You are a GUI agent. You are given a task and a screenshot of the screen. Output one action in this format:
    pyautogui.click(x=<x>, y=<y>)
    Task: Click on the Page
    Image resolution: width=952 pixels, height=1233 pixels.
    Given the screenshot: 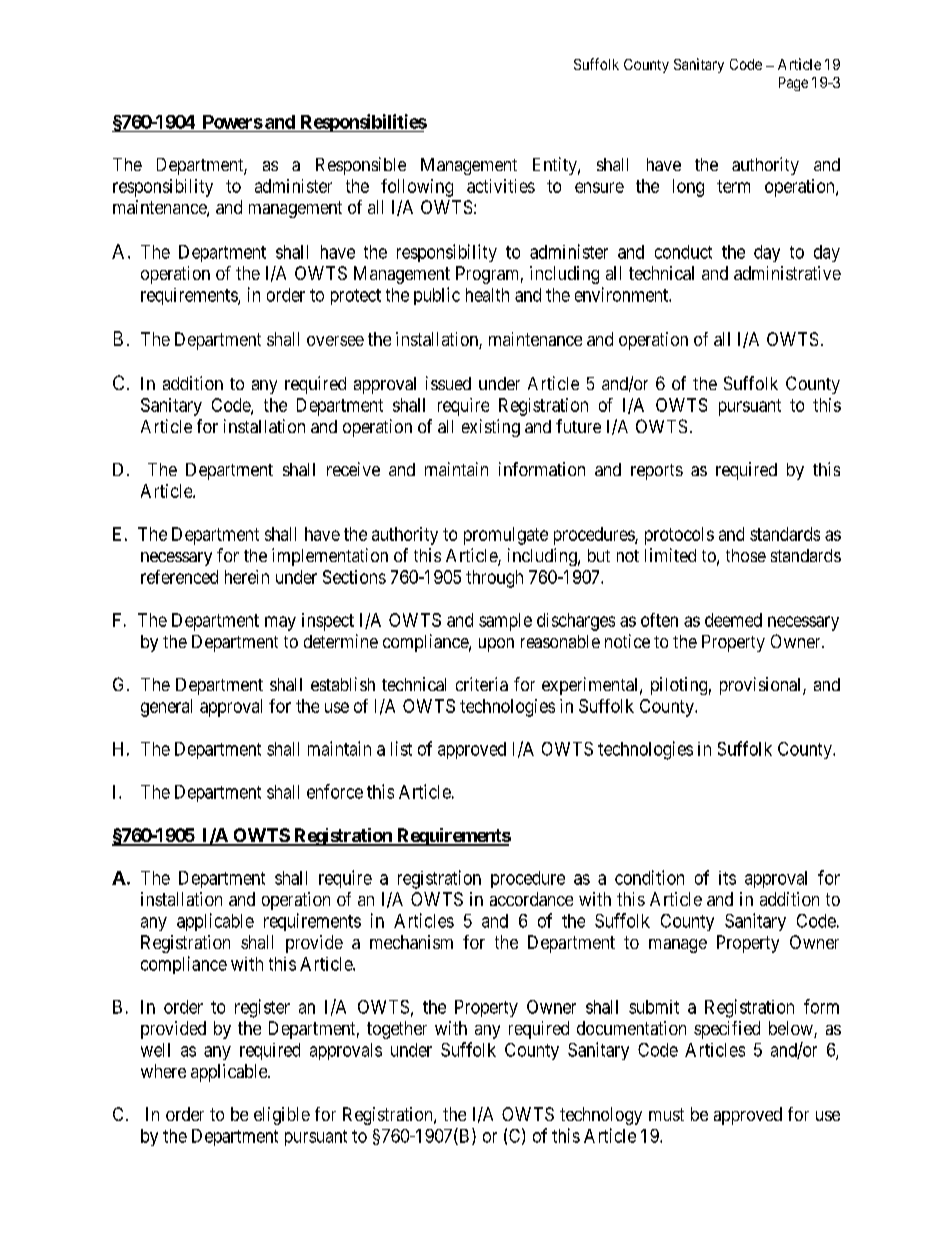 What is the action you would take?
    pyautogui.click(x=793, y=84)
